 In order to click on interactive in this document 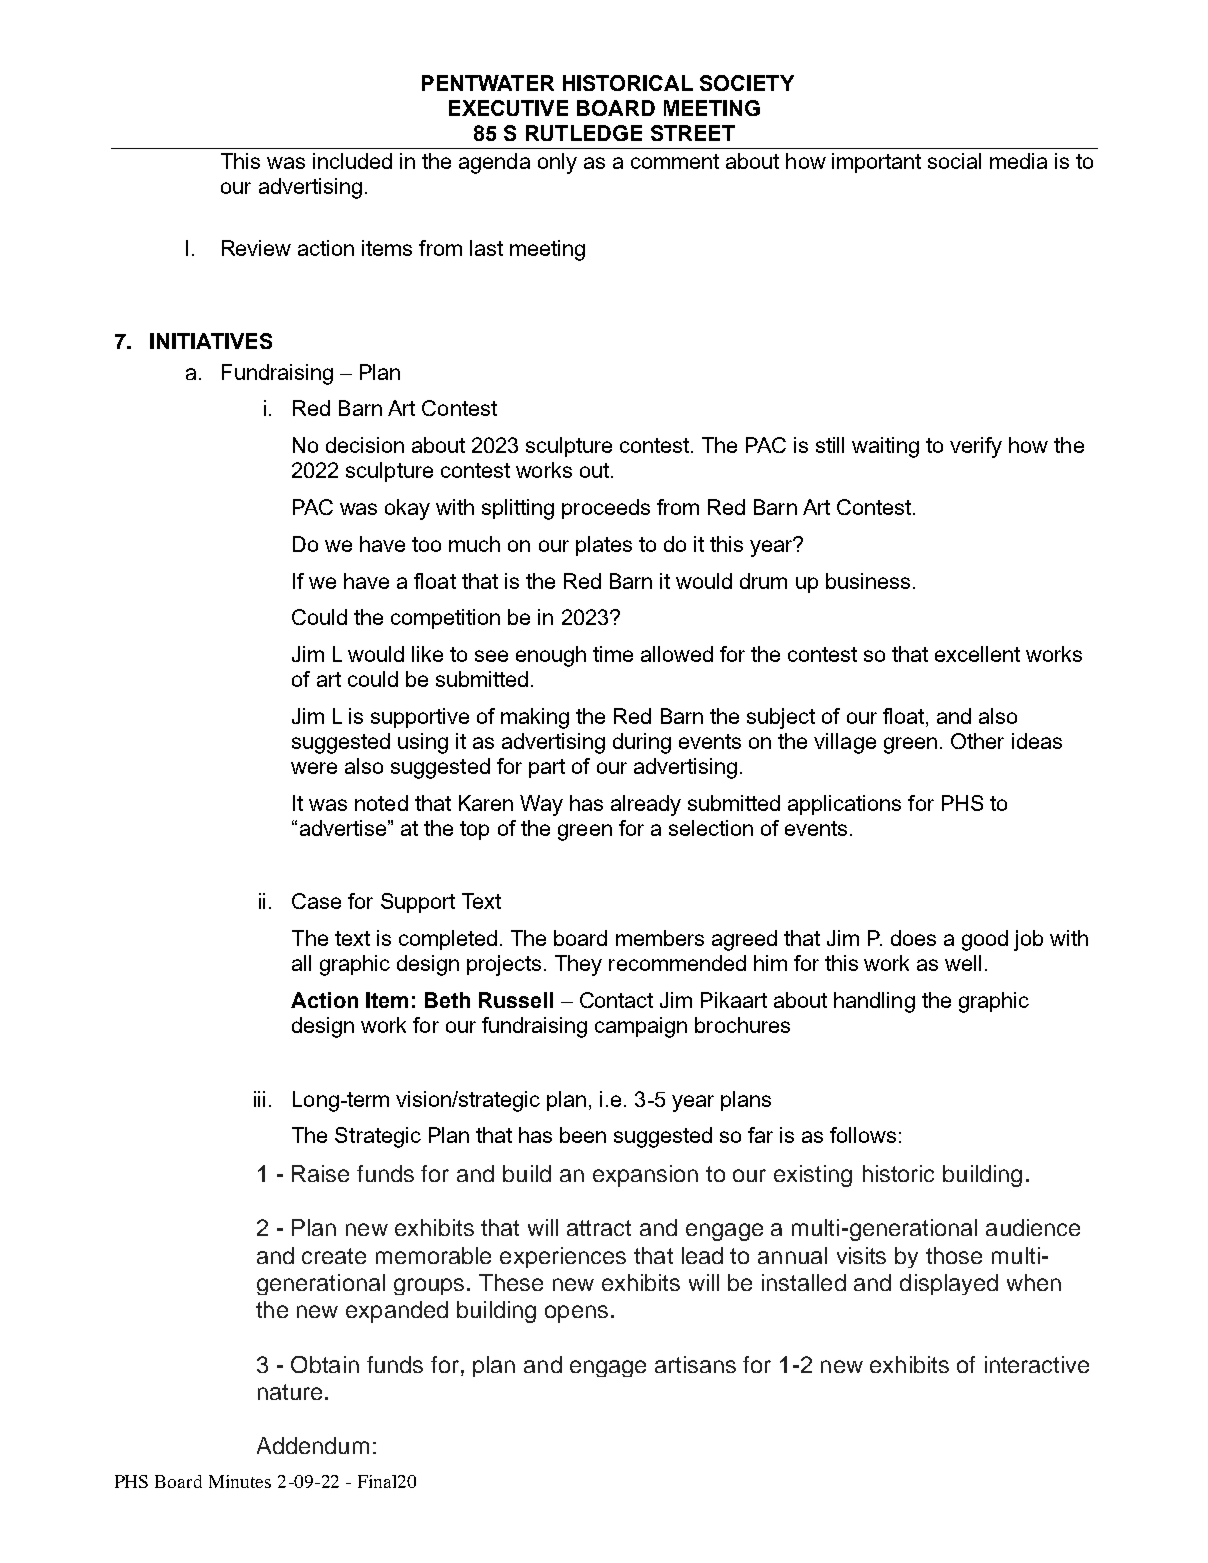, I will do `click(1037, 1364)`.
